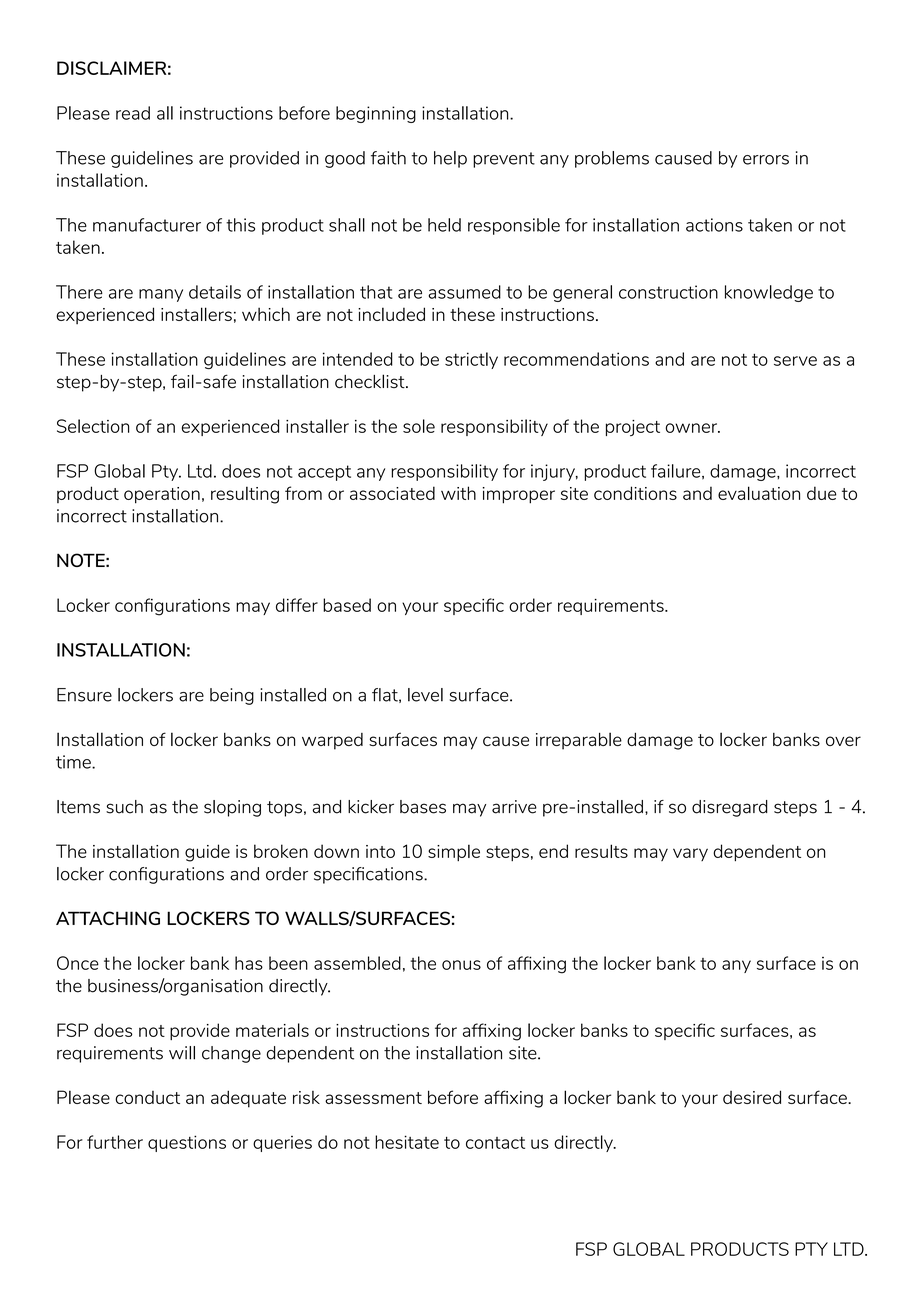 The height and width of the page is (1308, 924). I want to click on conduct, so click(147, 1097).
